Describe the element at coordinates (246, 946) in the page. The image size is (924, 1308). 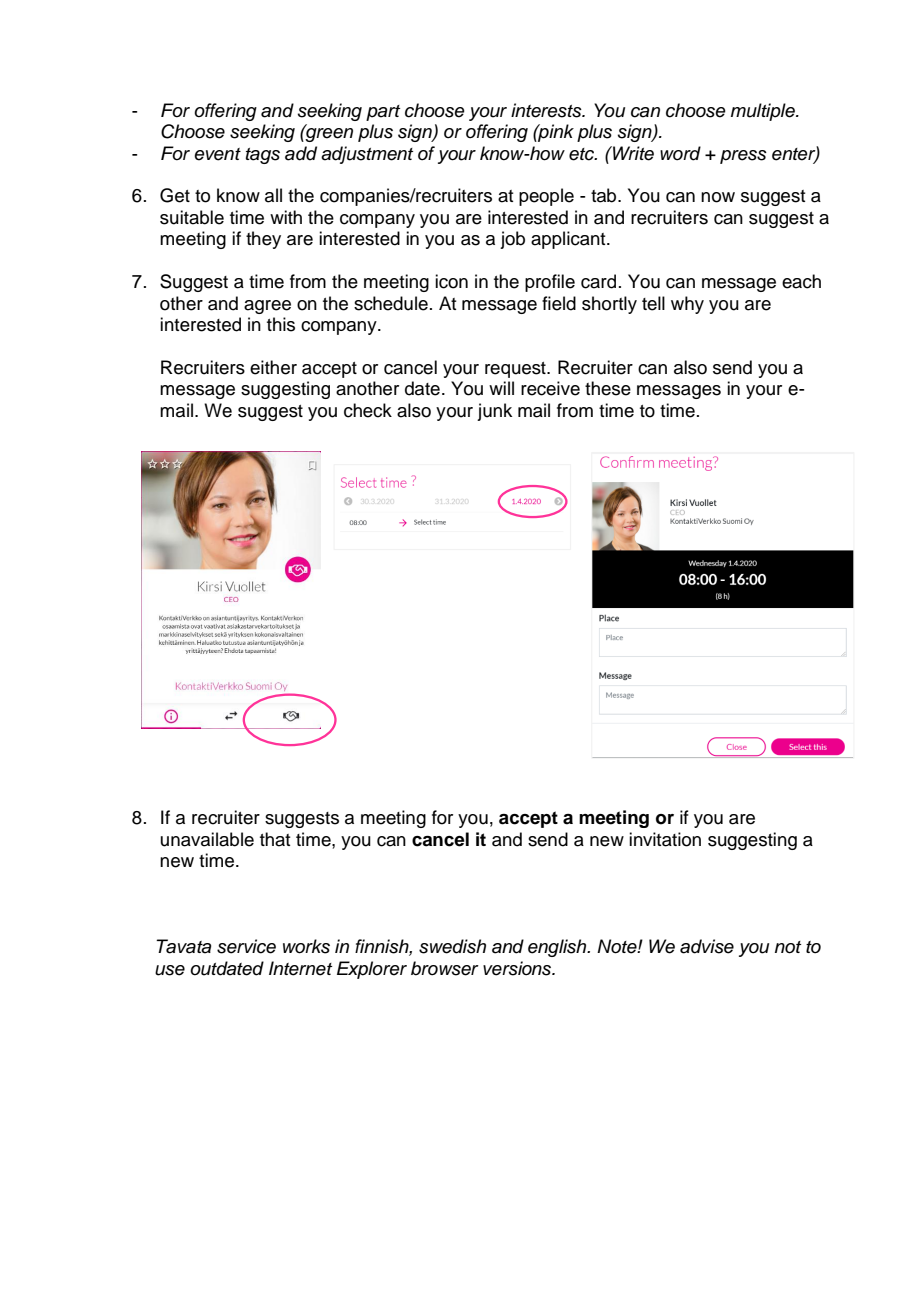
I see `service` at that location.
